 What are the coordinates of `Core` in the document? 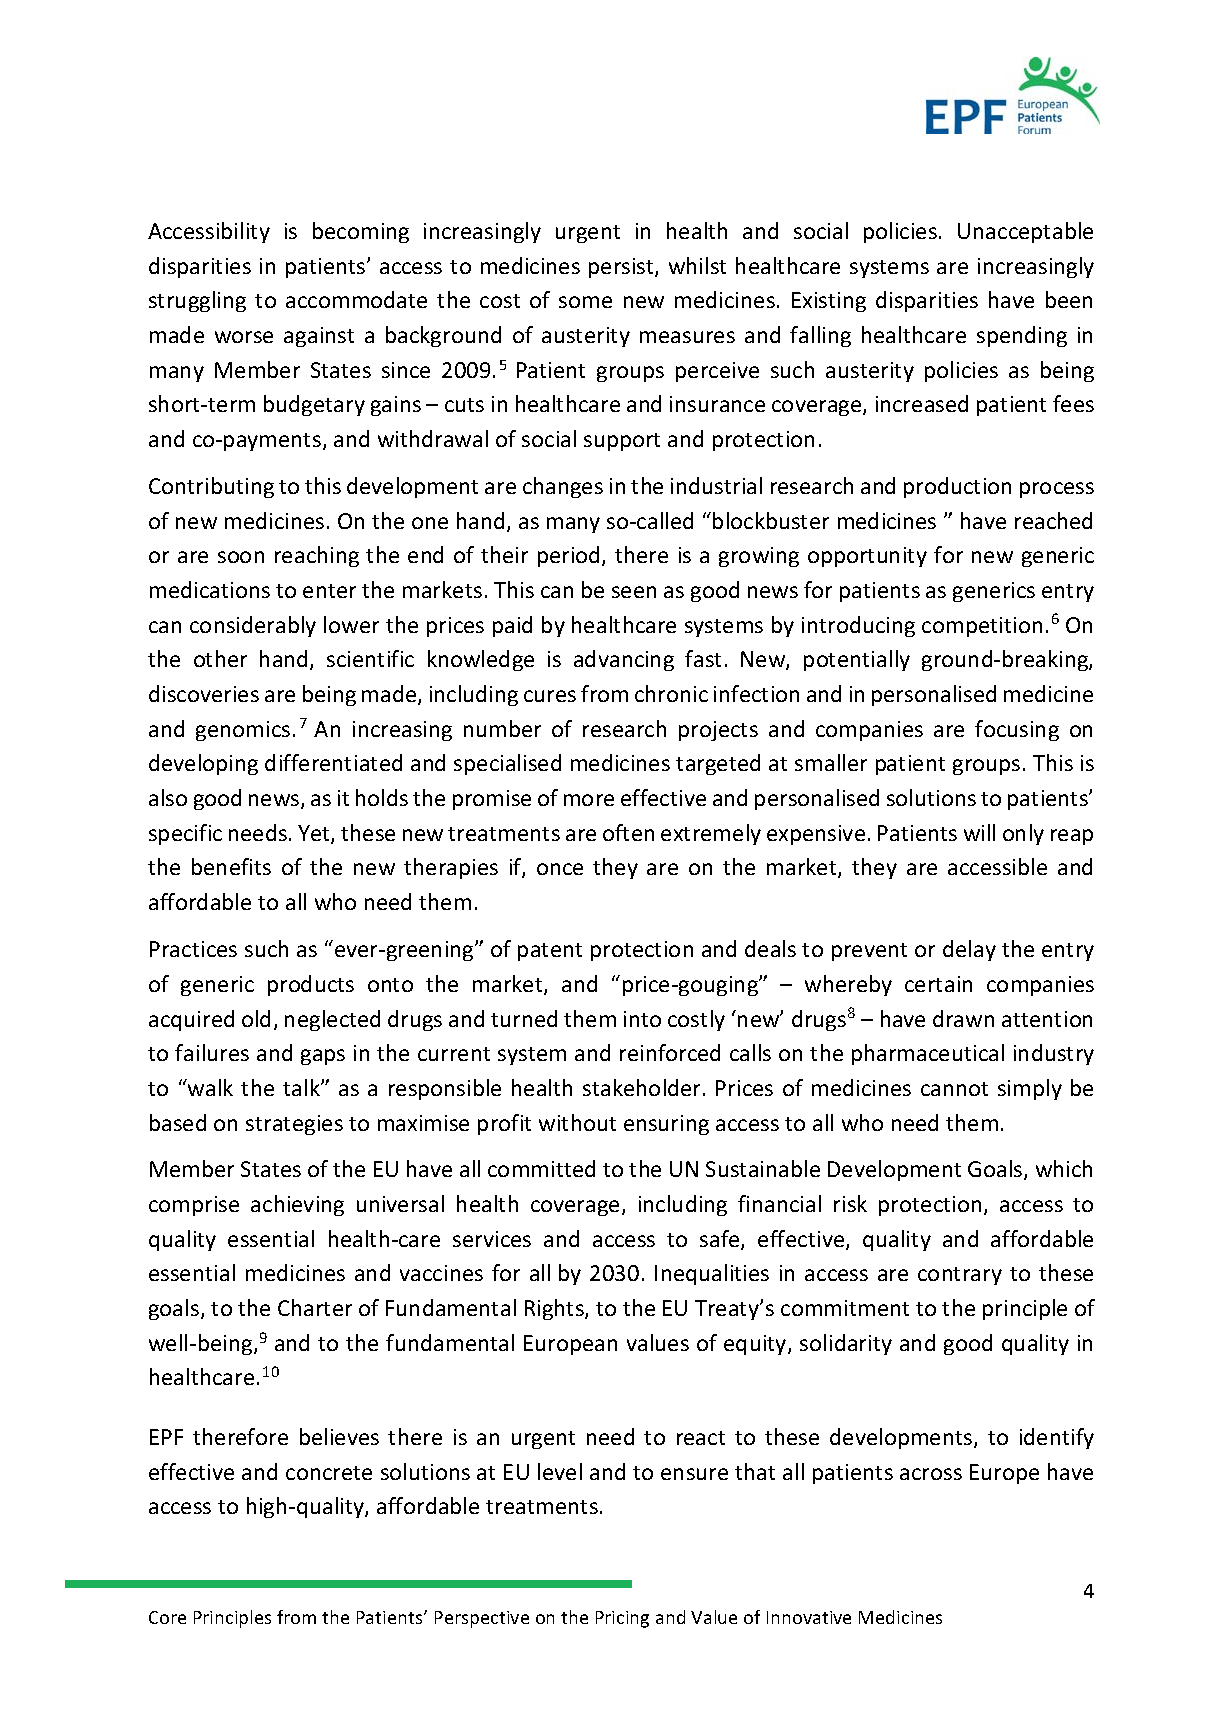 It's located at (167, 1617).
